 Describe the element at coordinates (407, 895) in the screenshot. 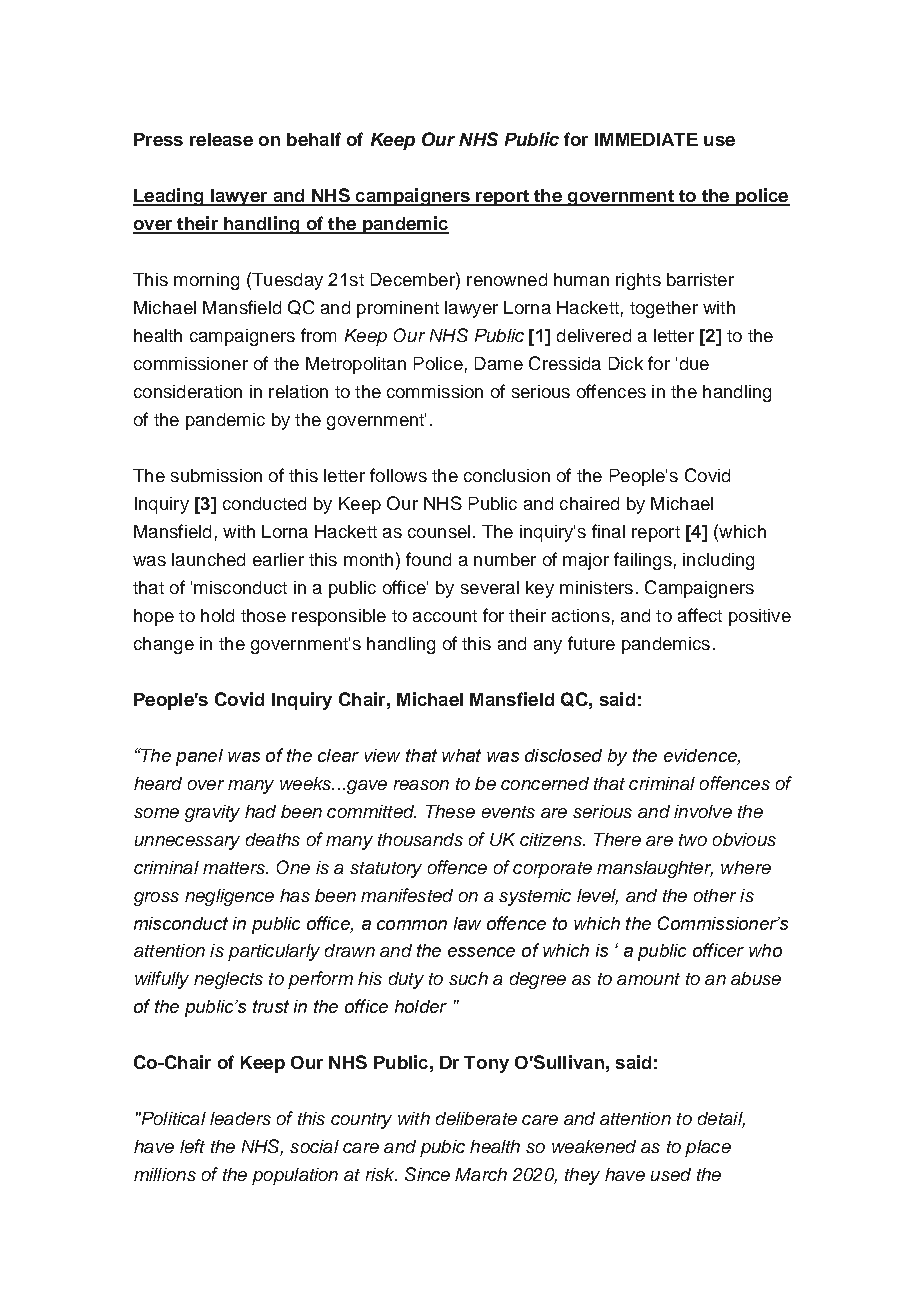

I see `manifested` at that location.
